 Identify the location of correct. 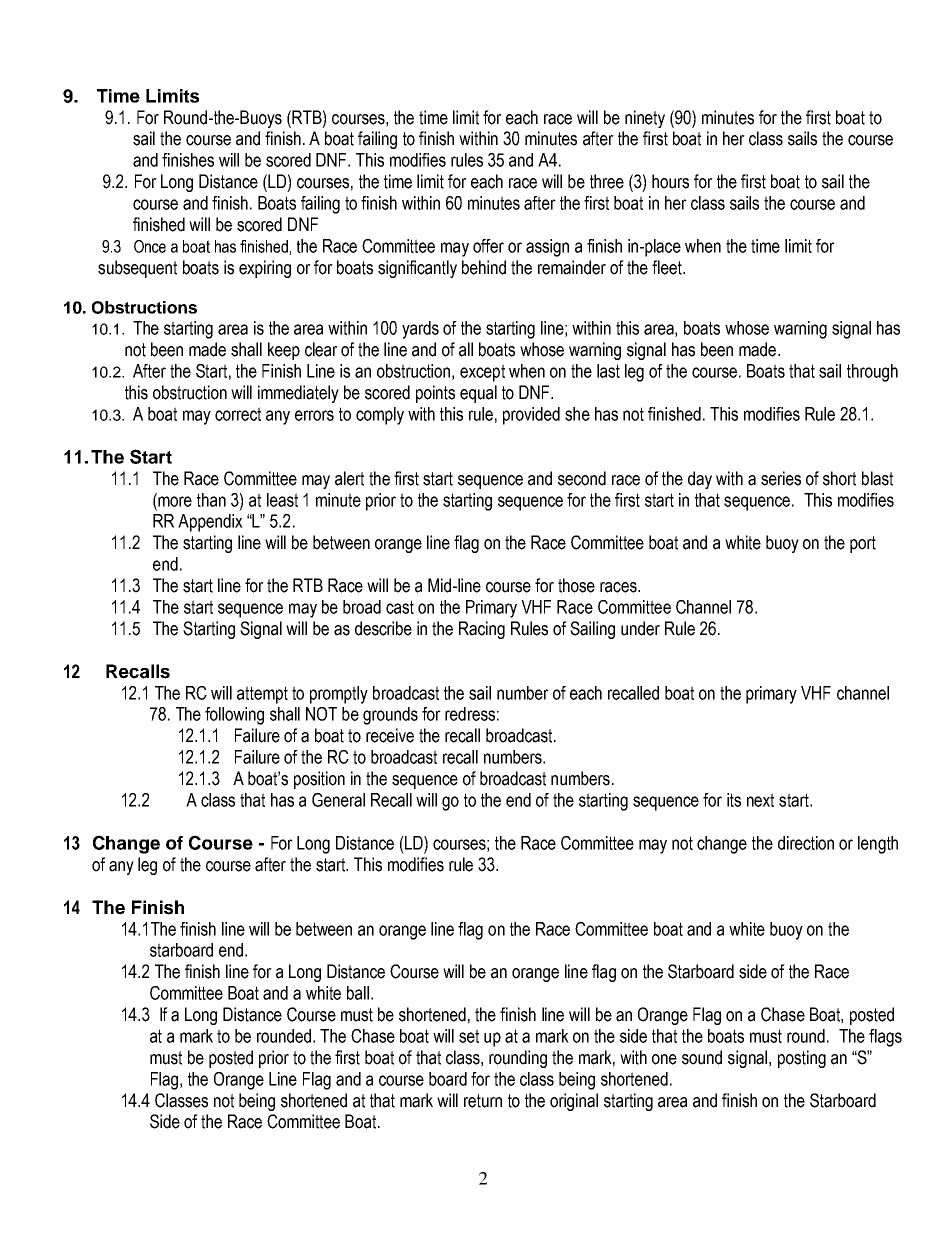
(238, 414).
